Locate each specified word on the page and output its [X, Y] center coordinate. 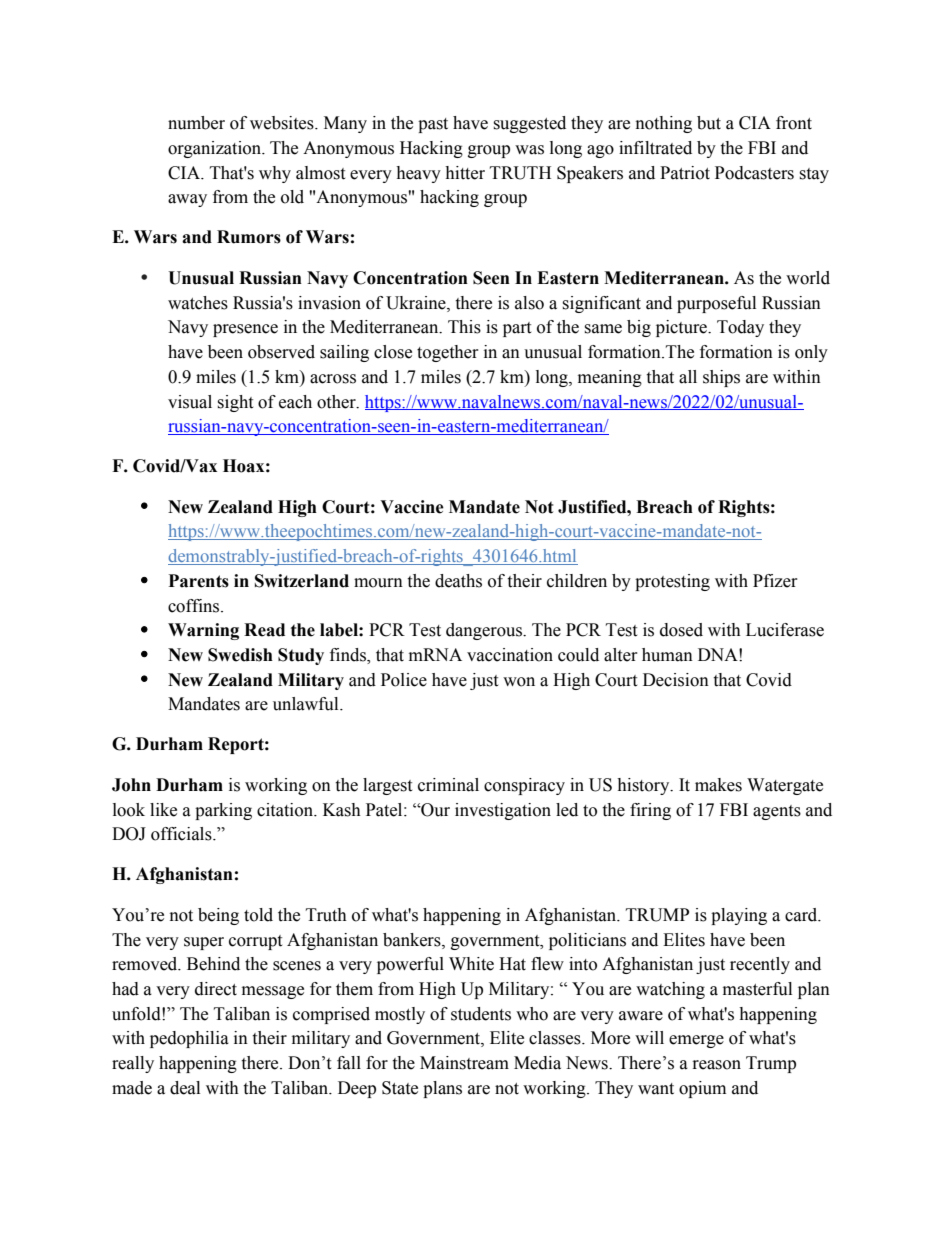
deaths [458, 581]
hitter [465, 173]
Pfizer [775, 581]
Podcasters [754, 173]
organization [216, 149]
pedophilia [189, 1039]
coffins [195, 606]
